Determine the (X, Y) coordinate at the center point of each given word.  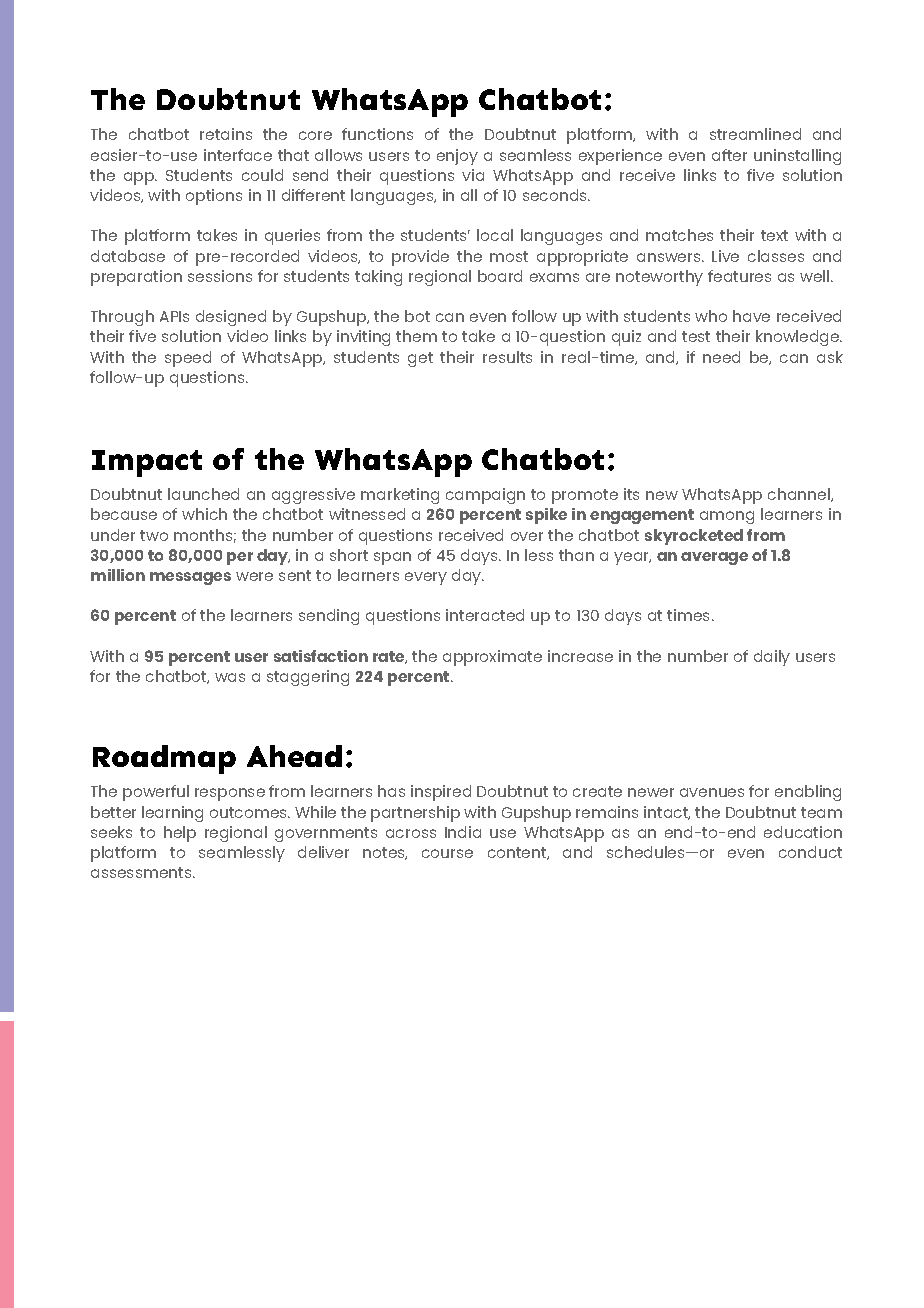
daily (772, 658)
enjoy (457, 157)
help (180, 834)
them (416, 336)
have (751, 316)
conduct (810, 852)
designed (231, 318)
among (727, 517)
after (729, 155)
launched (203, 494)
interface (238, 155)
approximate (492, 658)
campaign (485, 496)
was (230, 677)
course (447, 853)
